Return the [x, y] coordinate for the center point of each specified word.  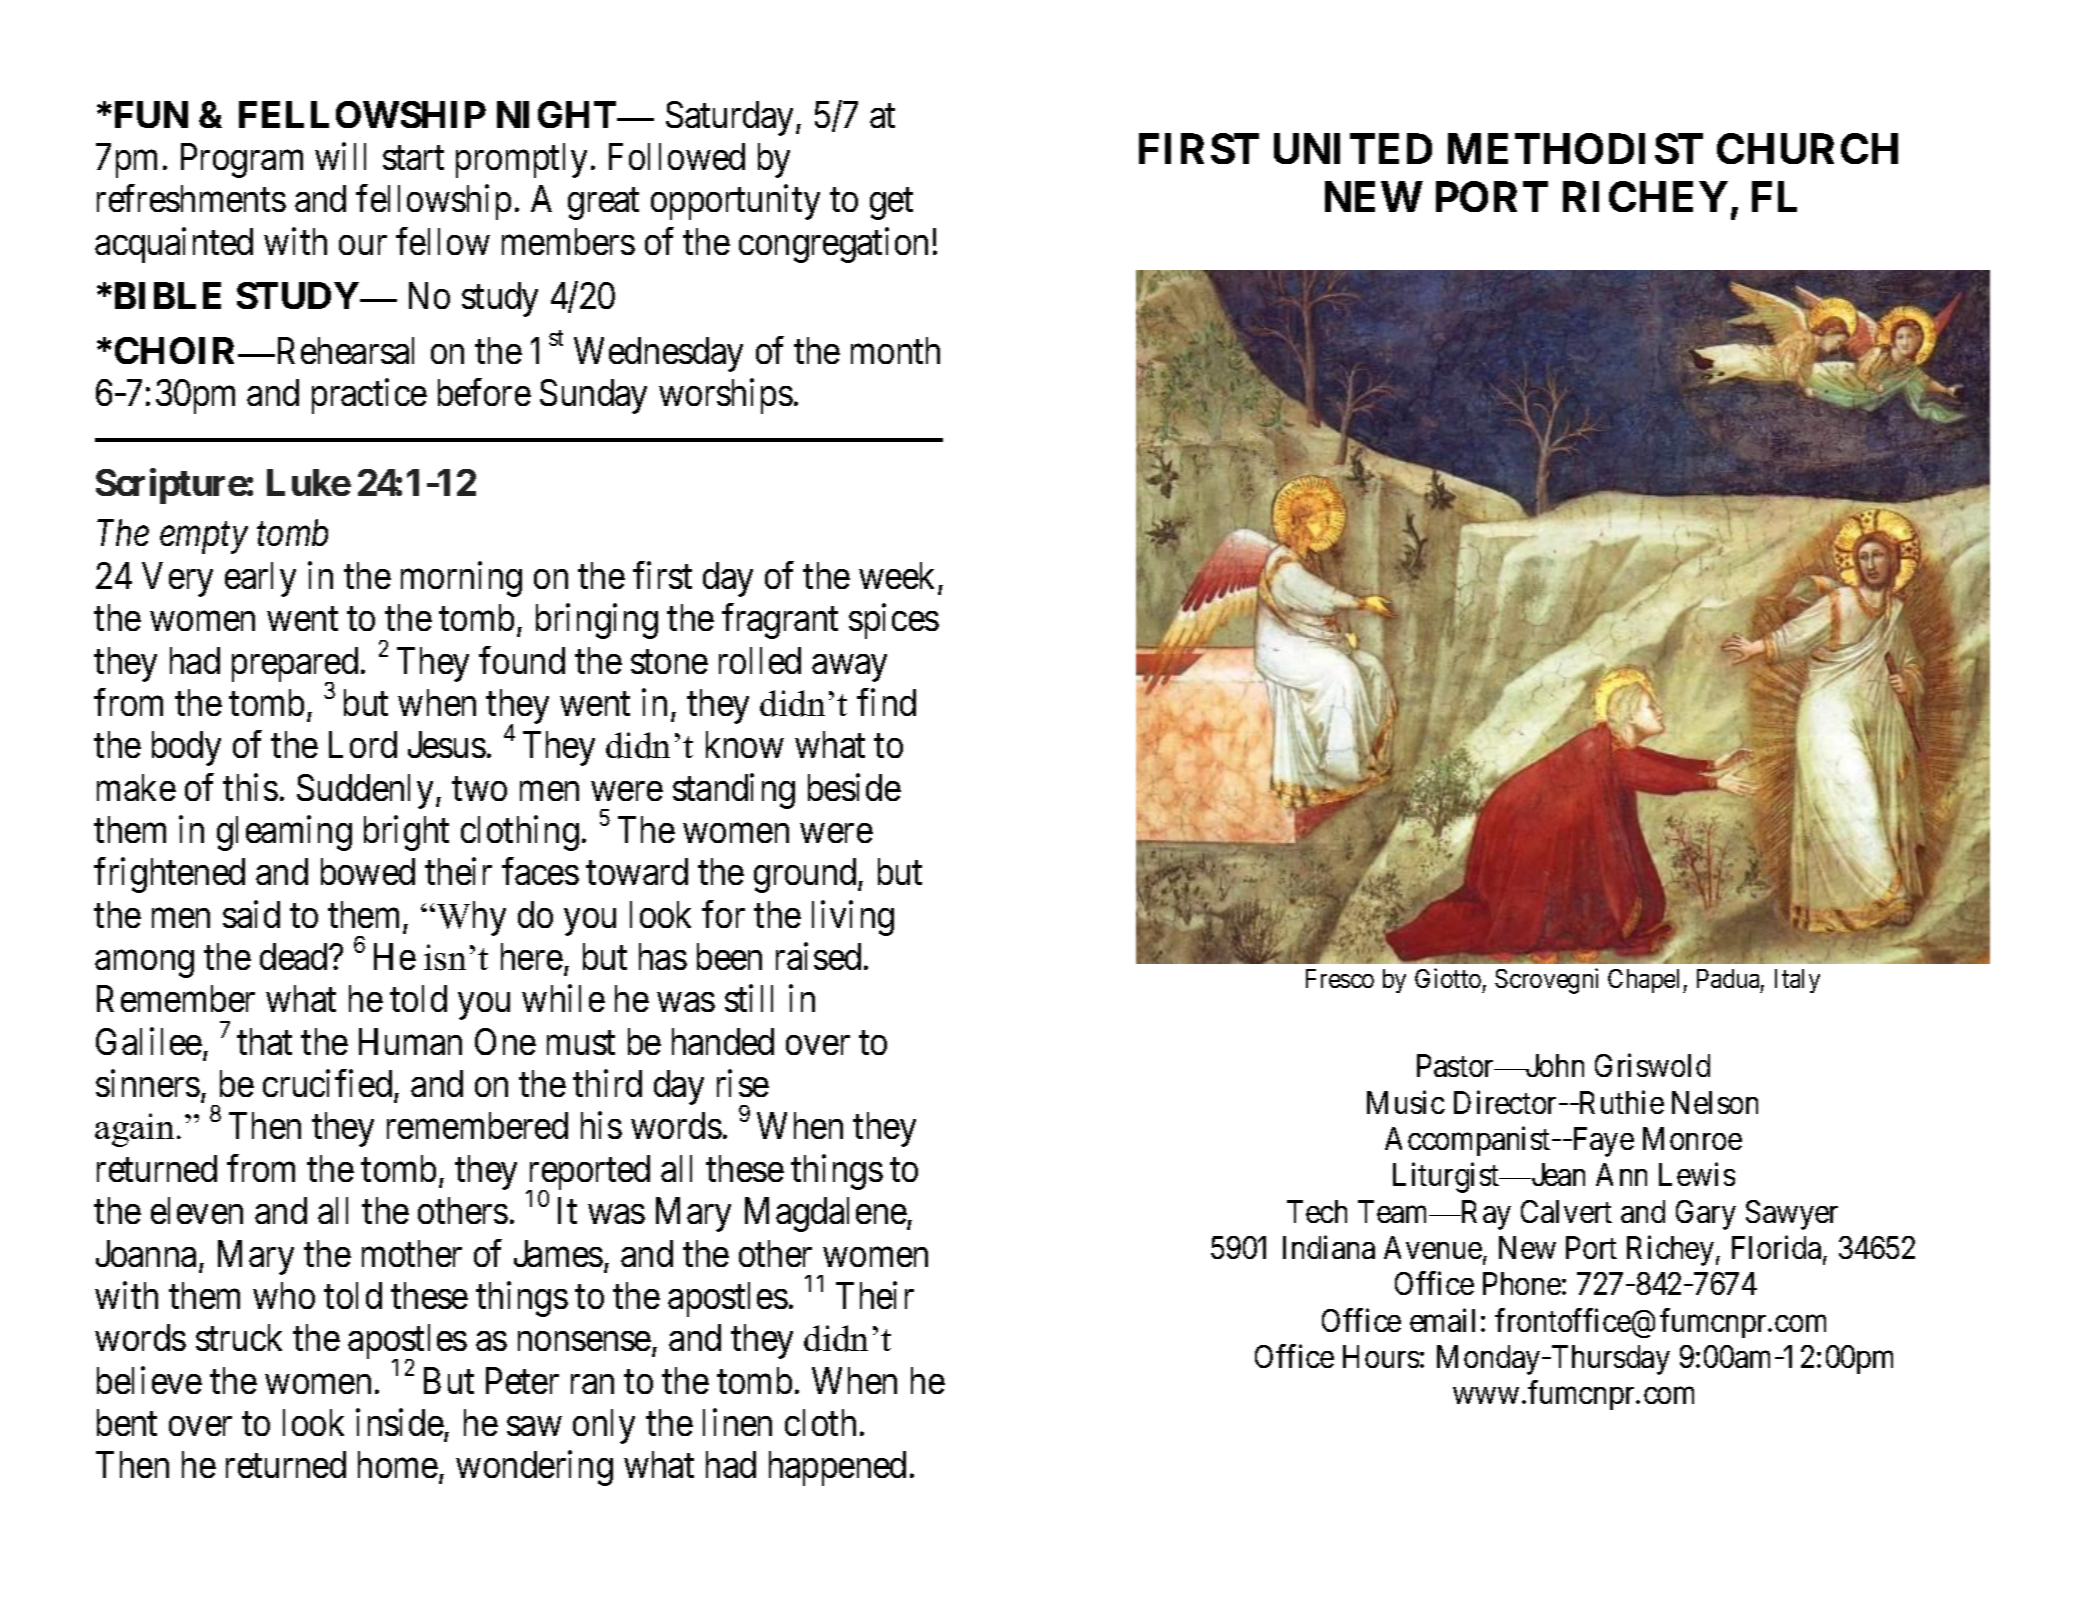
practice [369, 396]
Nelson [1715, 1102]
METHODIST [1575, 148]
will [340, 156]
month [895, 350]
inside [400, 1422]
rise [743, 1083]
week [896, 575]
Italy [1797, 981]
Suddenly [365, 791]
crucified [327, 1083]
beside [854, 787]
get [891, 204]
